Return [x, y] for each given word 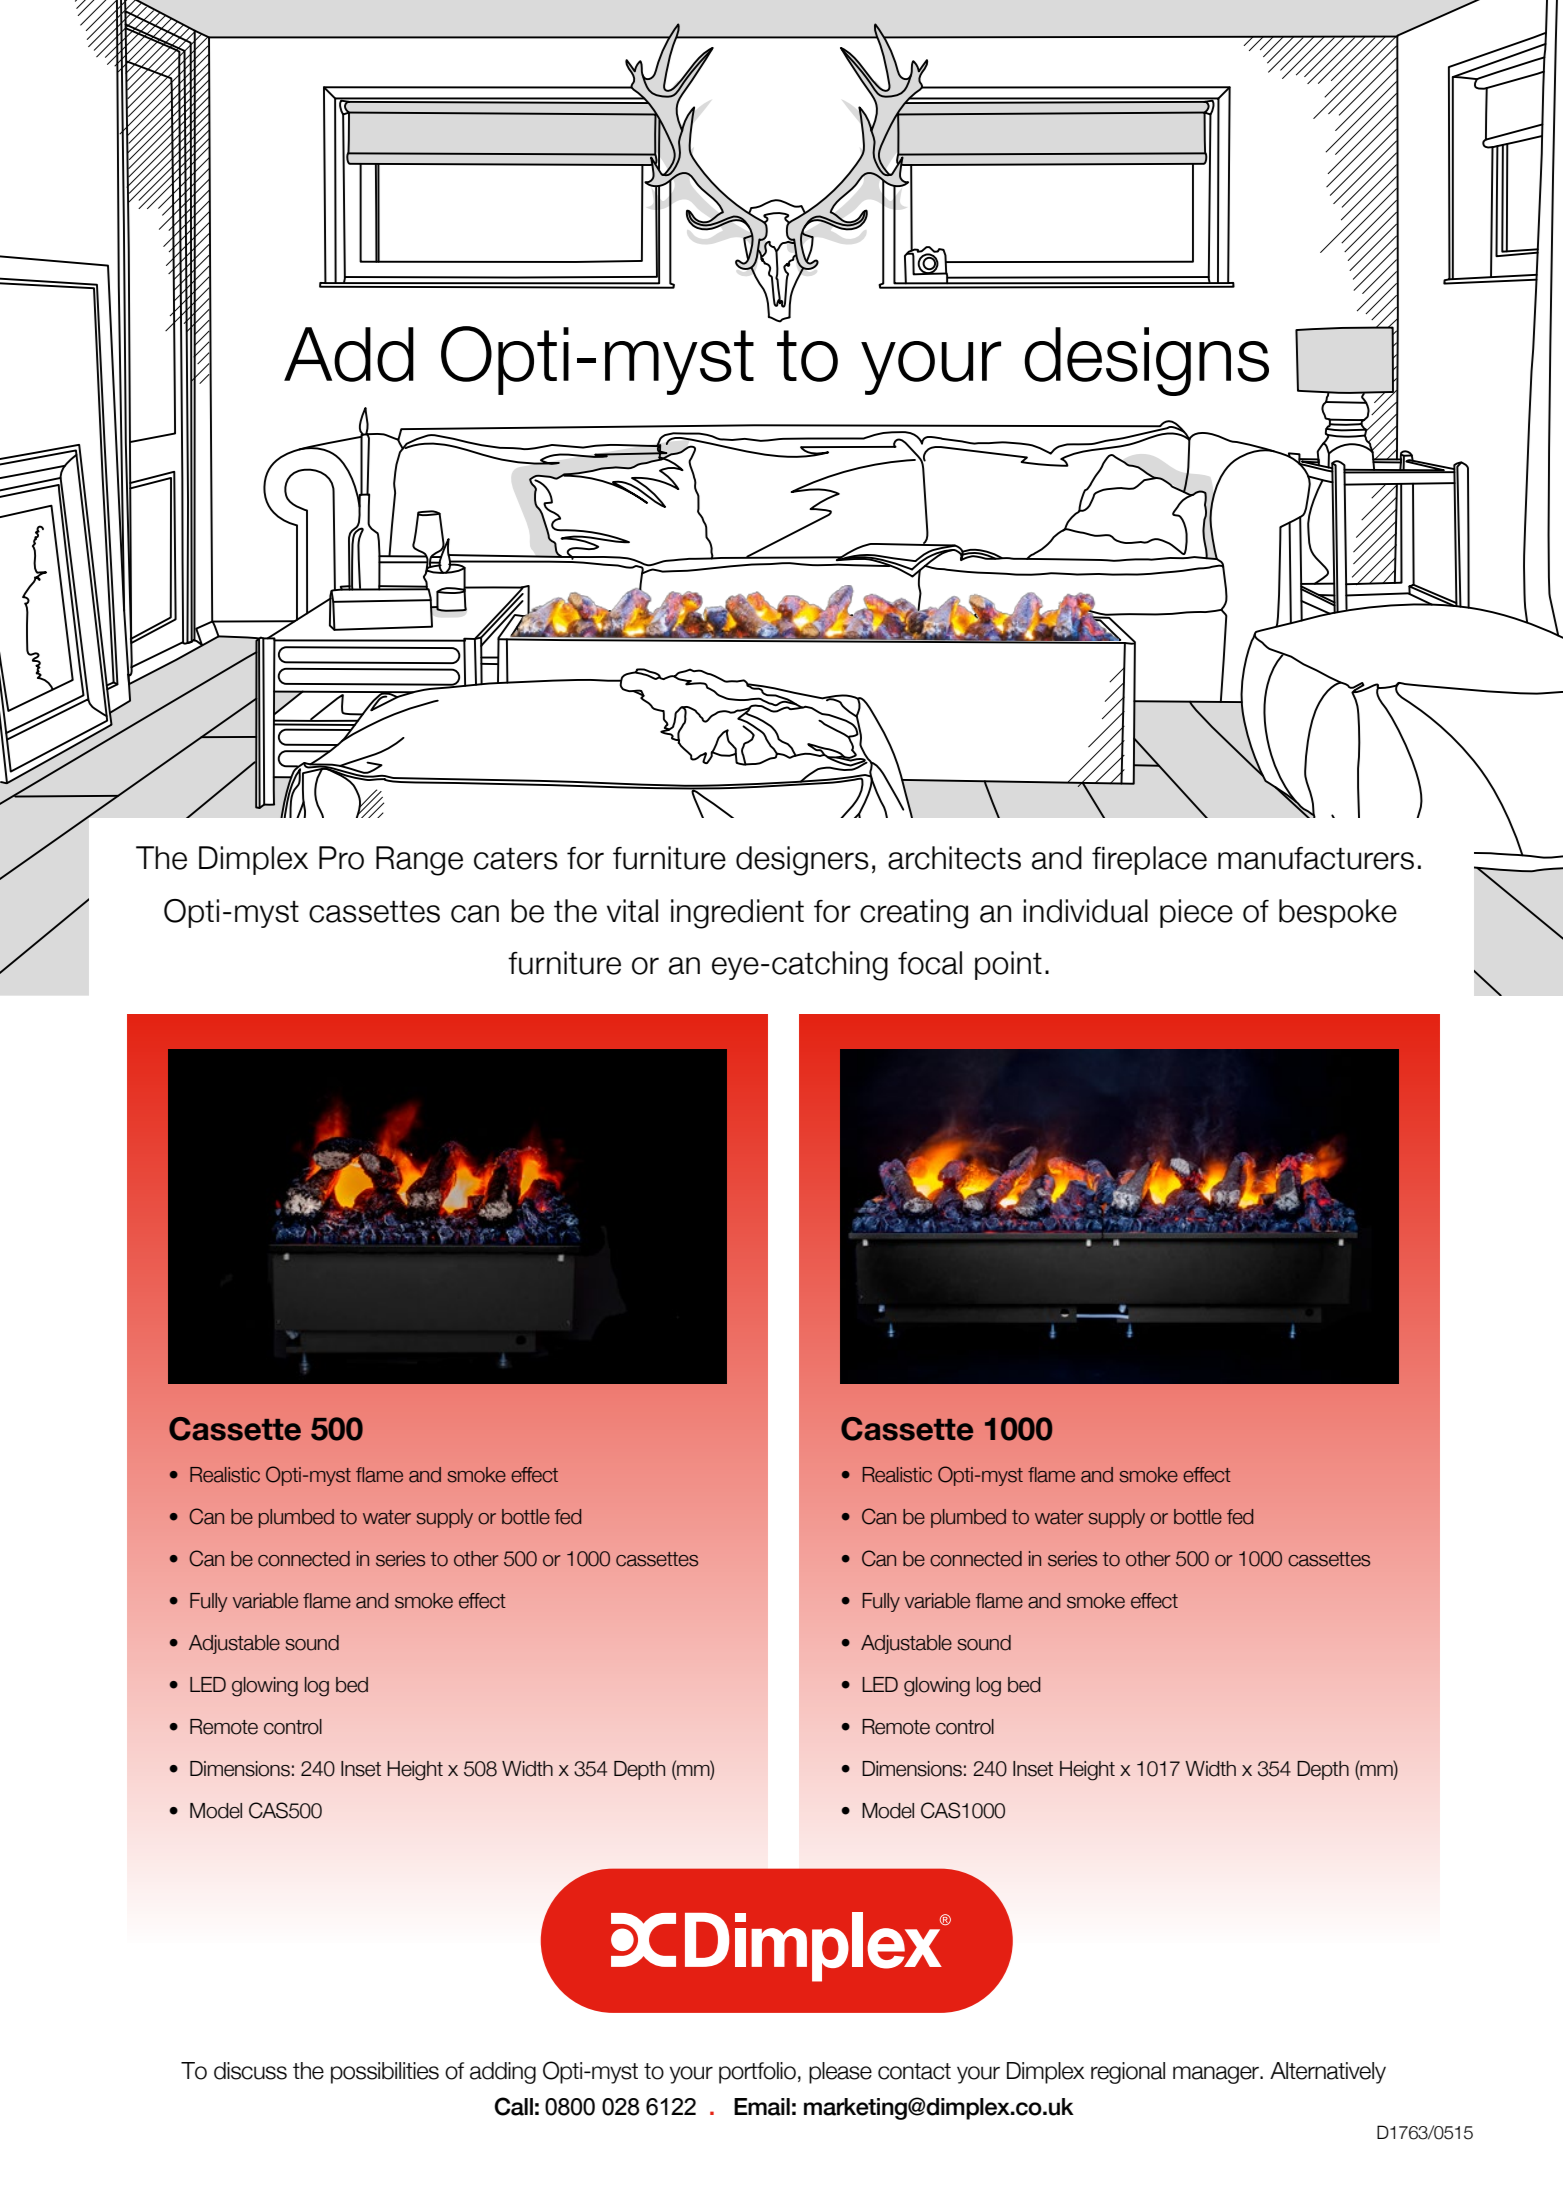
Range [419, 861]
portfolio [757, 2073]
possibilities [385, 2073]
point [1008, 965]
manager [1217, 2075]
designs [1146, 361]
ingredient [737, 914]
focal [930, 963]
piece [1196, 913]
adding [503, 2073]
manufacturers [1316, 858]
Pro [341, 858]
